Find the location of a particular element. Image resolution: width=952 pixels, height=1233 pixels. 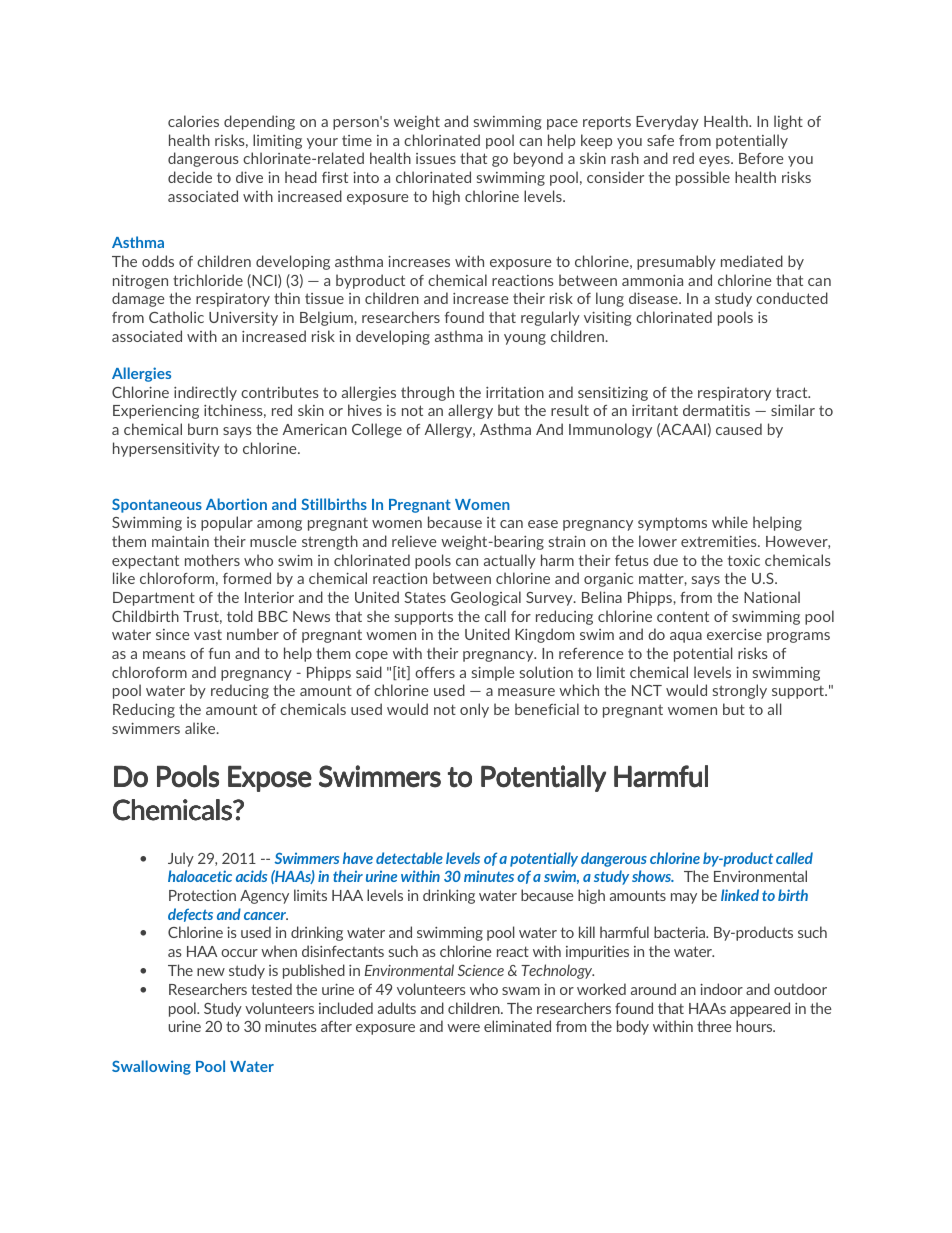

July is located at coordinates (181, 859).
